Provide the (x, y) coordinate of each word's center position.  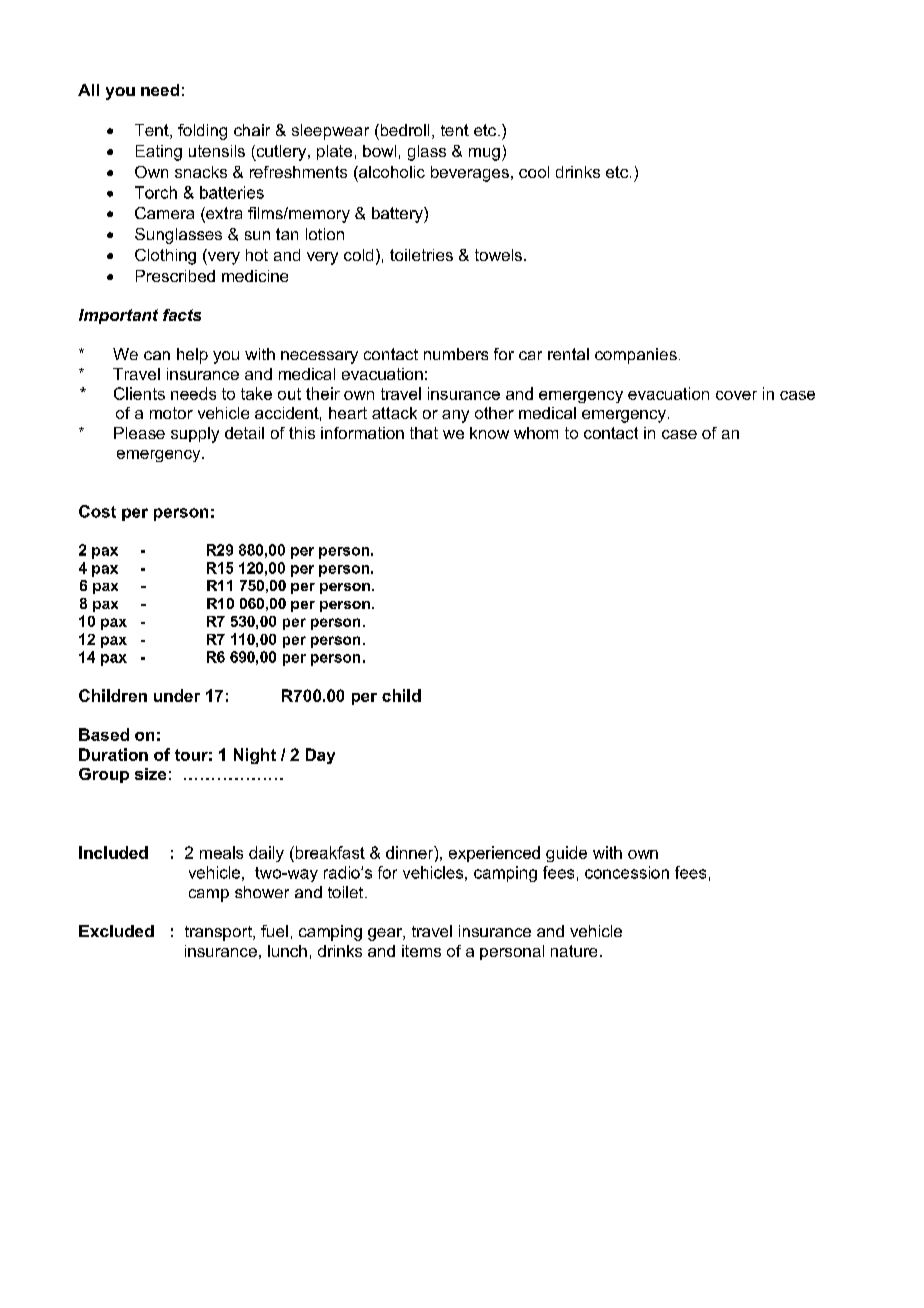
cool (534, 172)
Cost (97, 511)
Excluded (116, 931)
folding (202, 132)
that (424, 433)
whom (536, 433)
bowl (379, 151)
